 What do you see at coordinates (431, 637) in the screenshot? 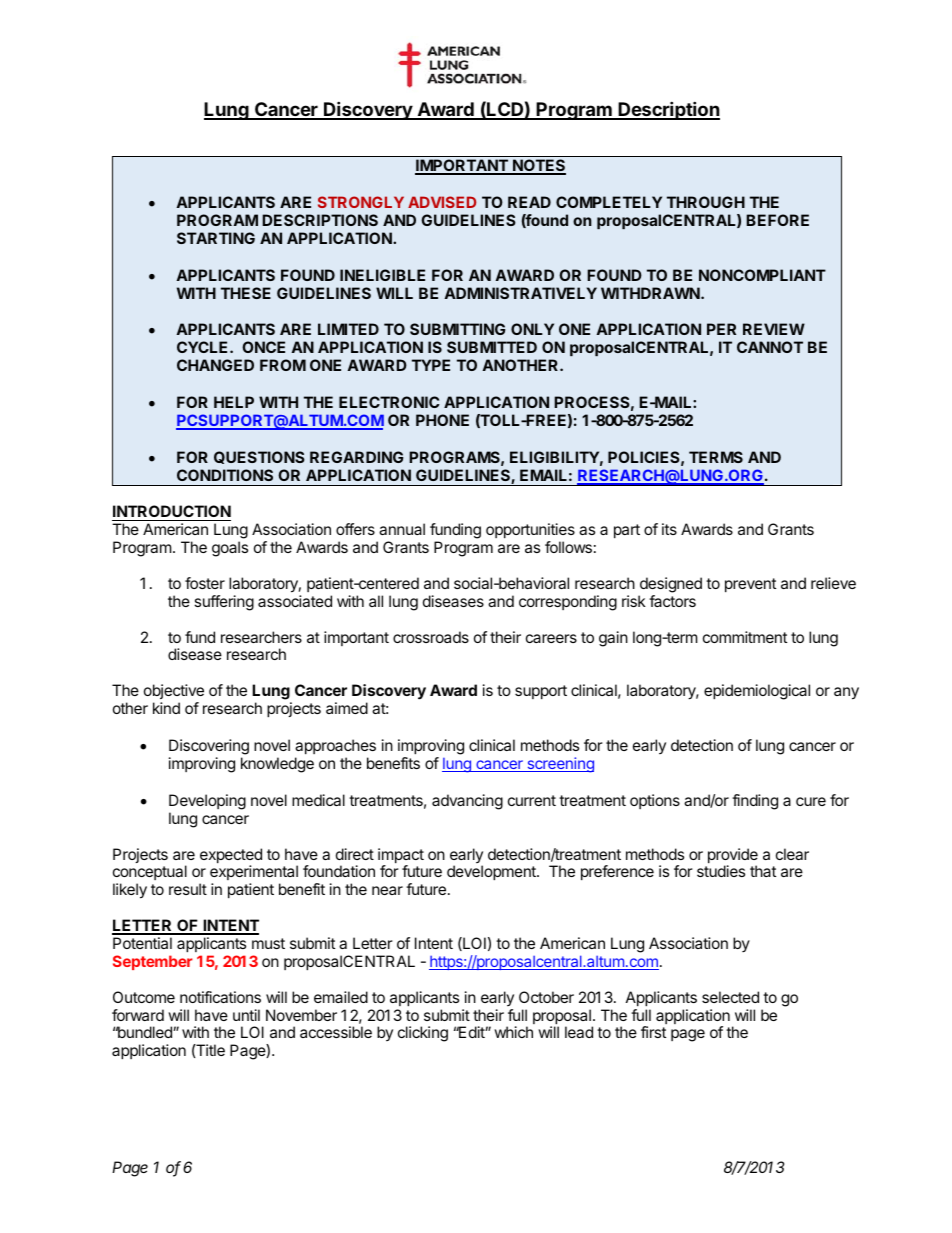
I see `crossroads` at bounding box center [431, 637].
